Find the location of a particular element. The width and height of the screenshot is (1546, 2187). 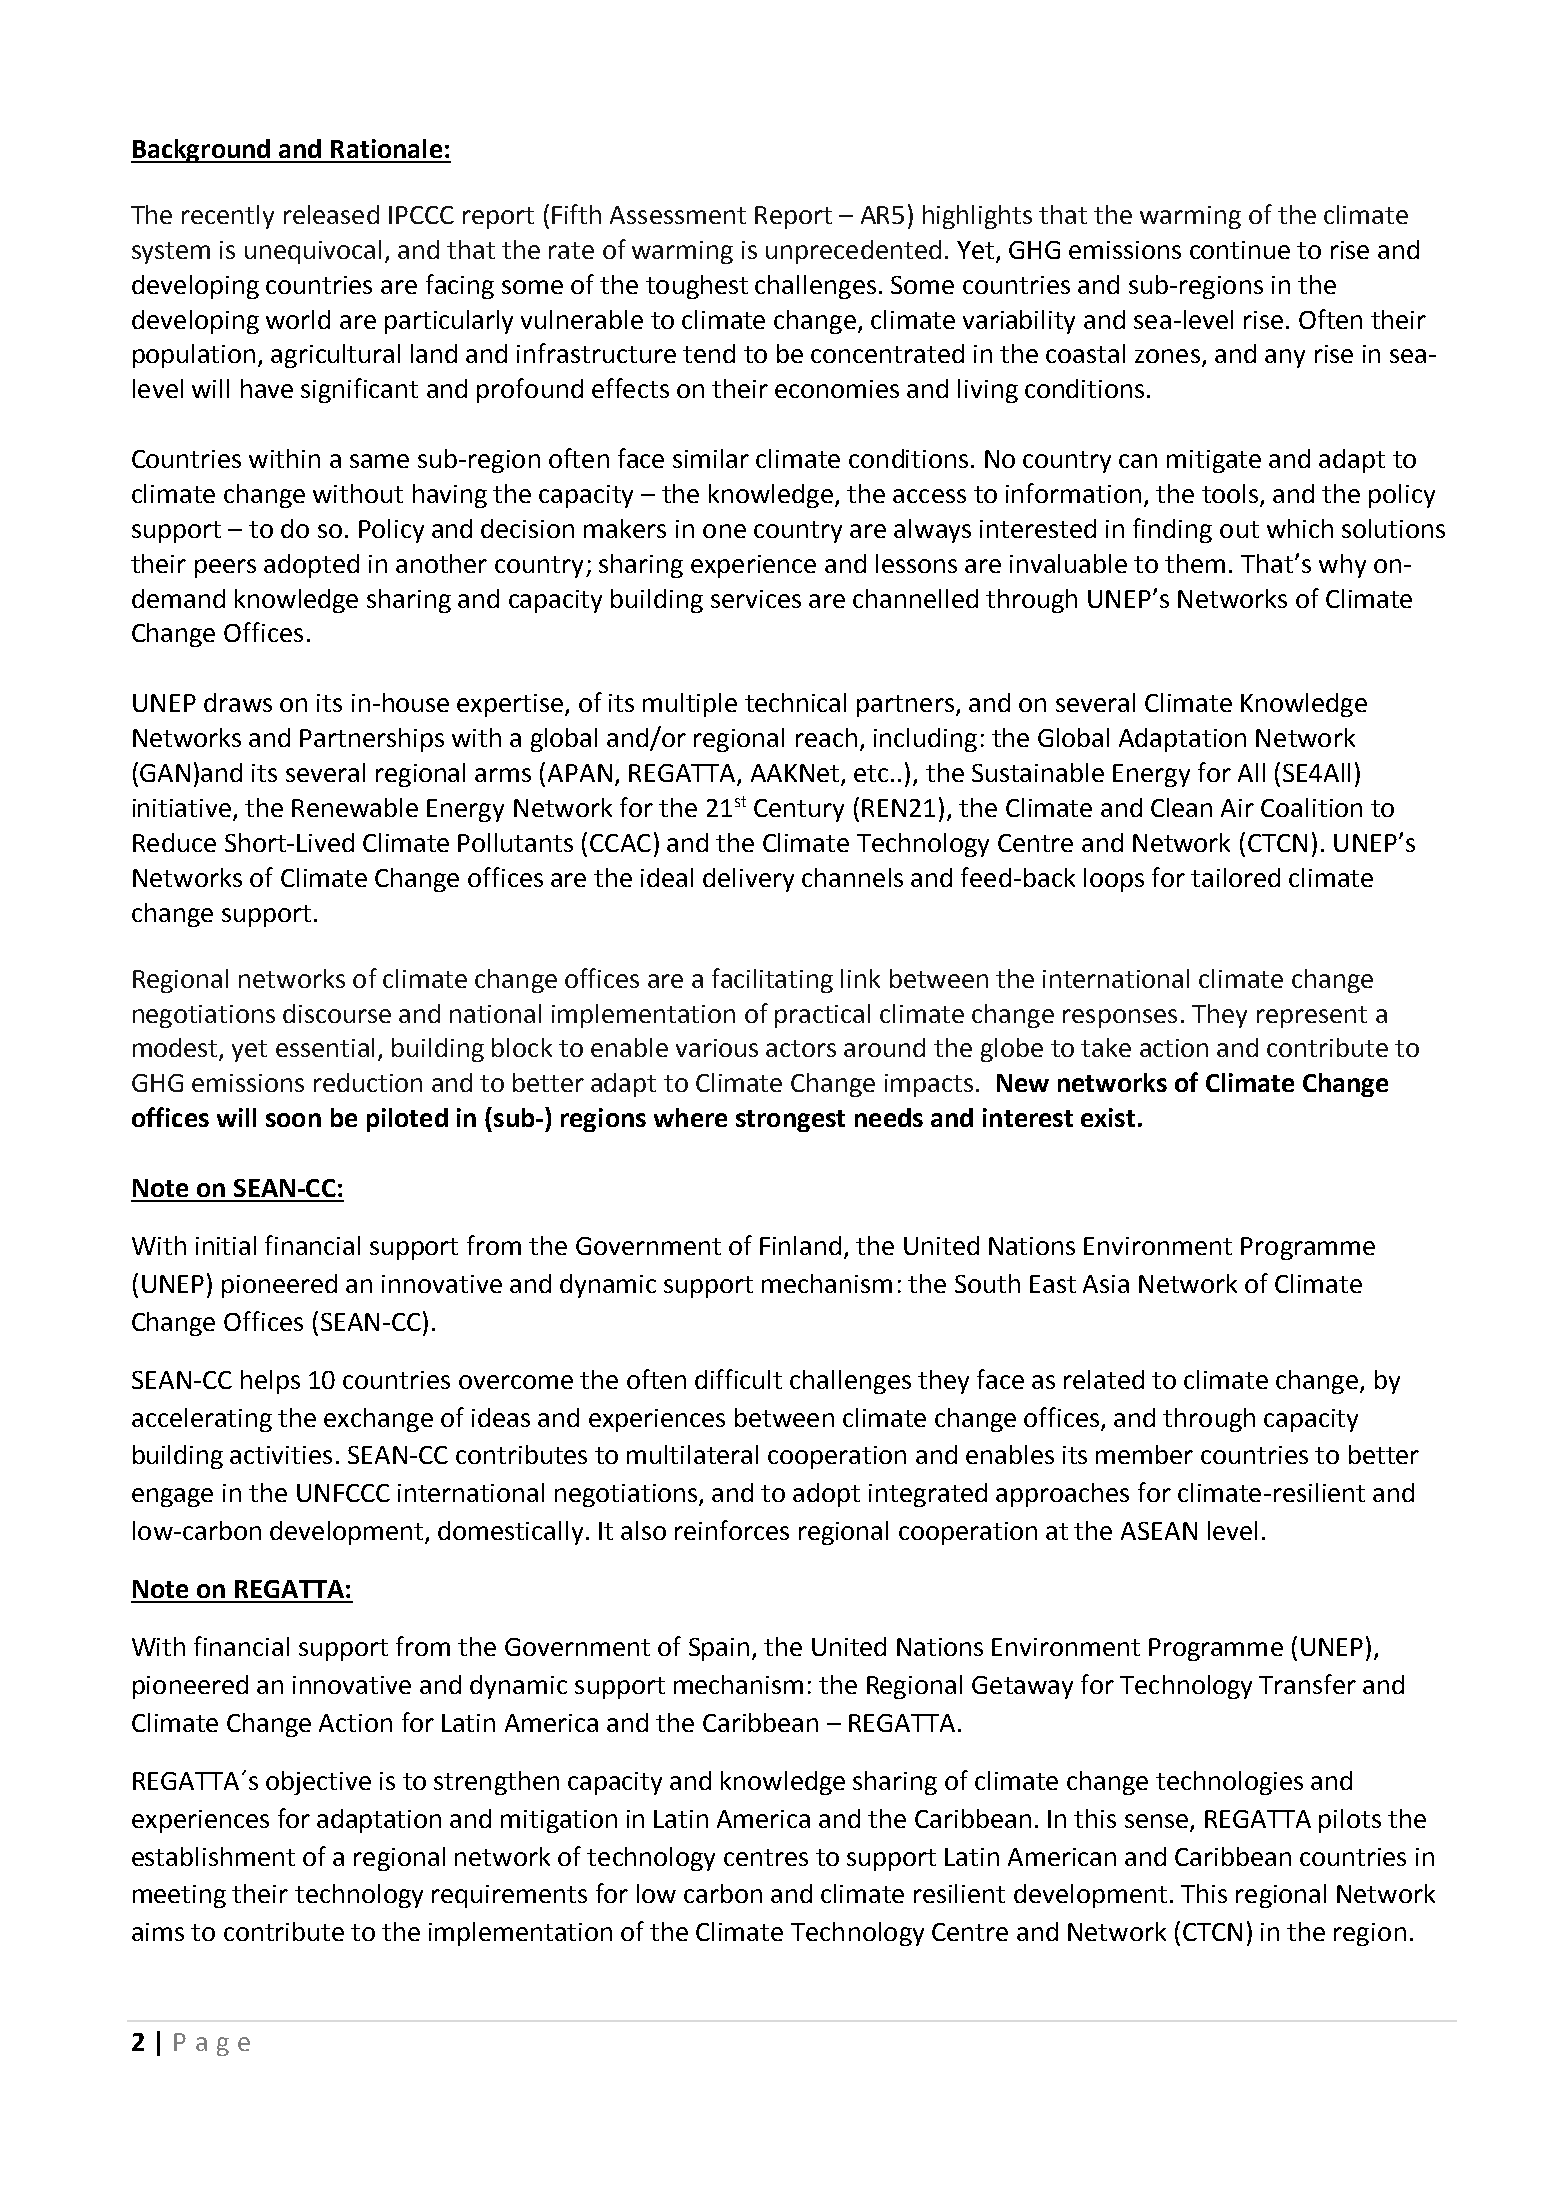

establishment is located at coordinates (213, 1856).
